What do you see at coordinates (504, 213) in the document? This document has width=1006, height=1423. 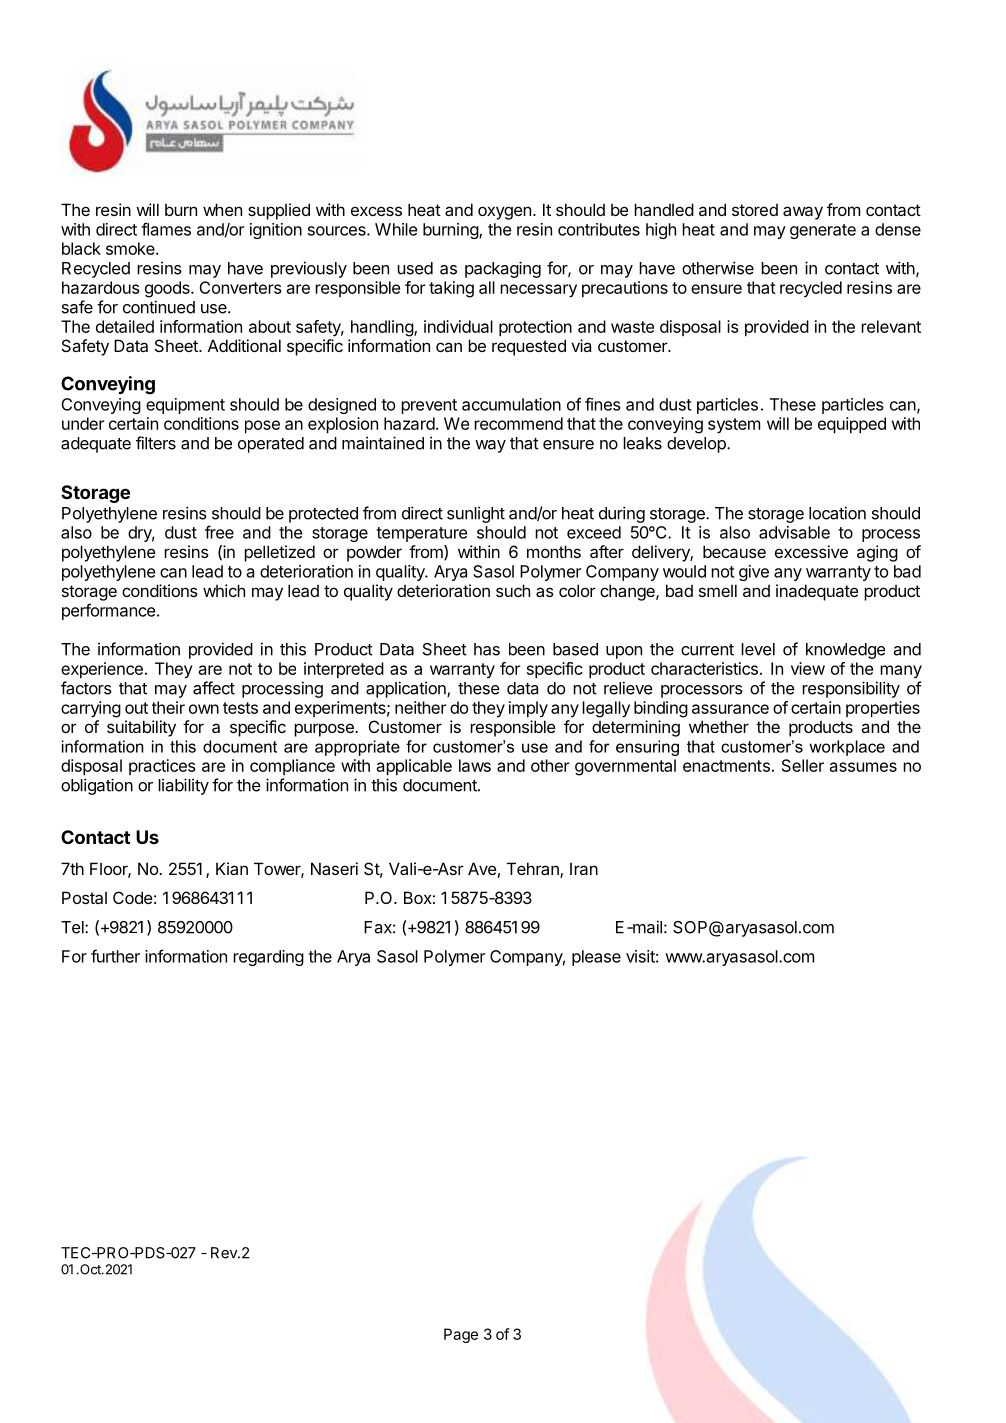 I see `oxygen` at bounding box center [504, 213].
